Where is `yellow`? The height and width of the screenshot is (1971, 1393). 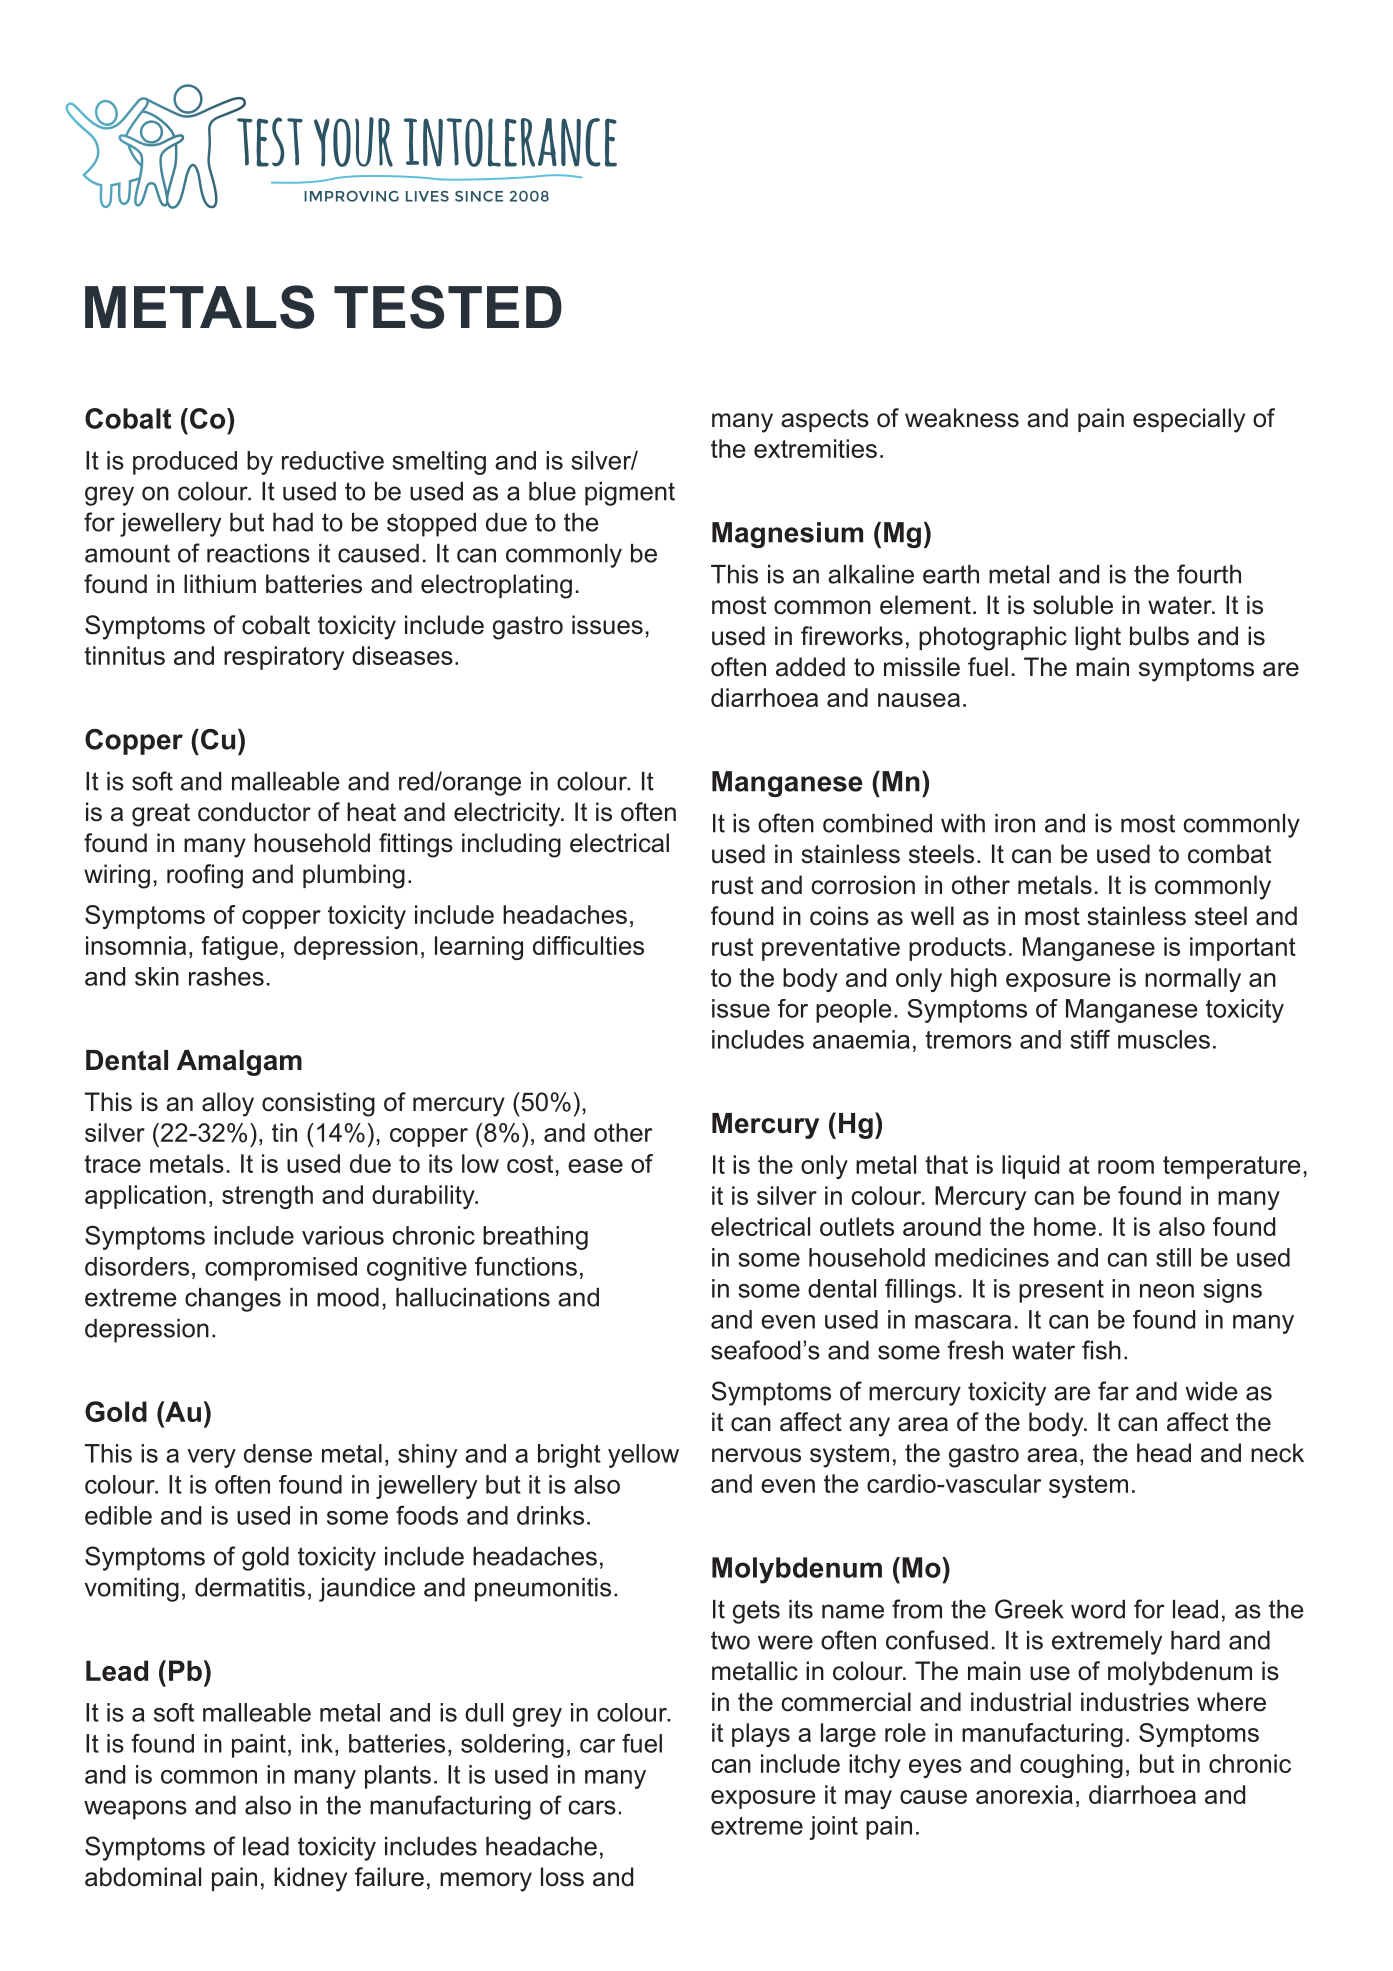 yellow is located at coordinates (643, 1456).
